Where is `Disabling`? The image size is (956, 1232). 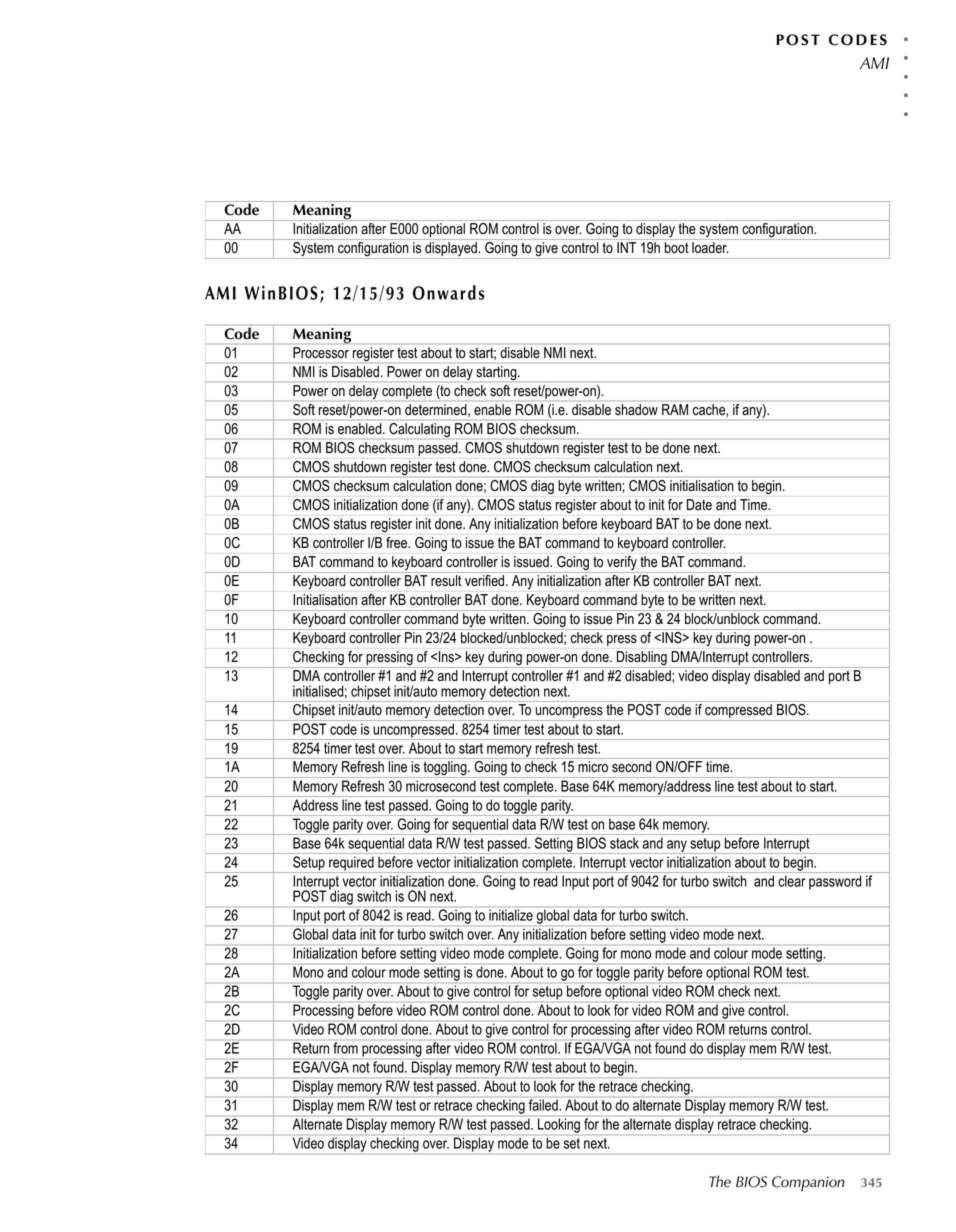
Disabling is located at coordinates (642, 659).
